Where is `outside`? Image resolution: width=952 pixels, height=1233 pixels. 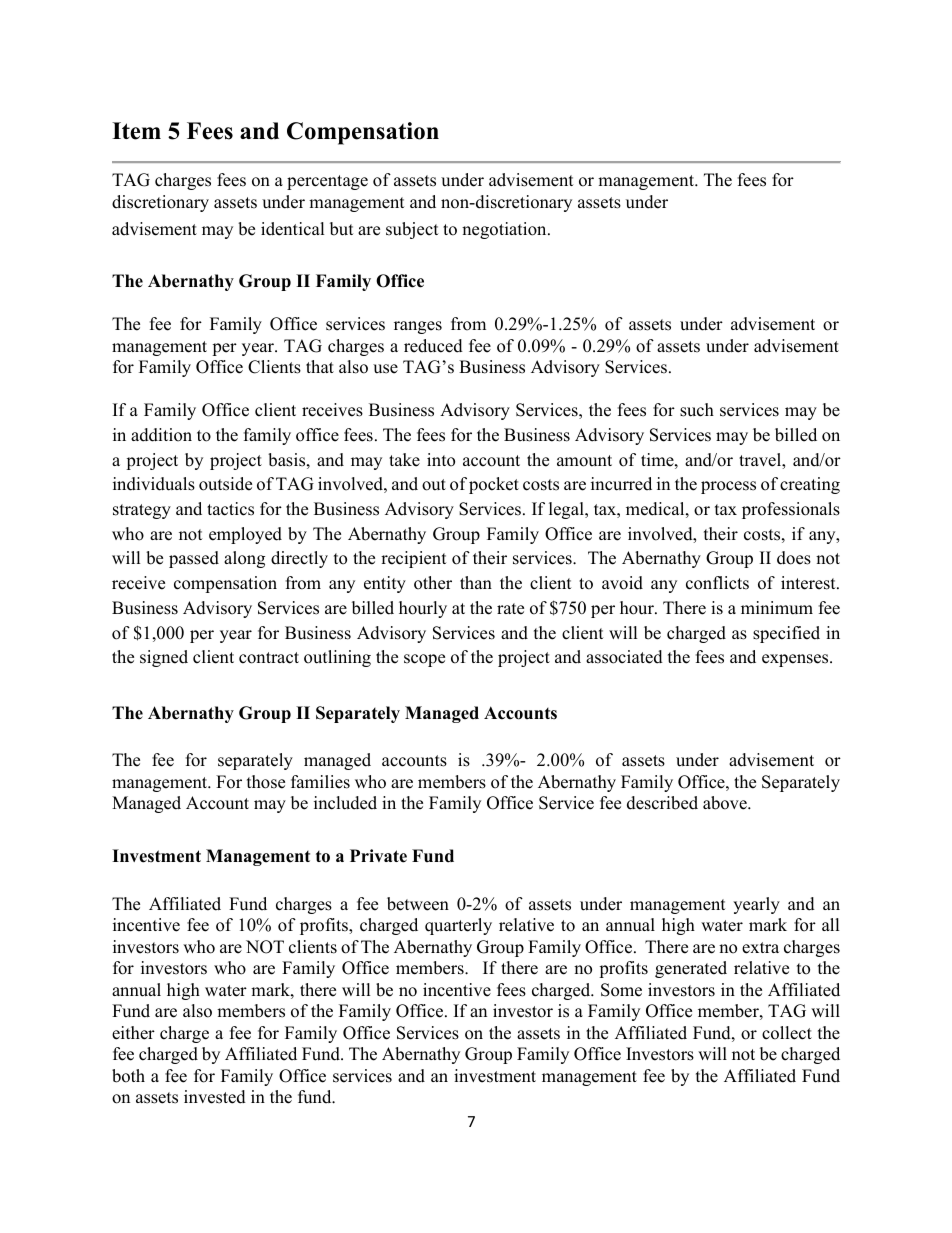
outside is located at coordinates (225, 484).
